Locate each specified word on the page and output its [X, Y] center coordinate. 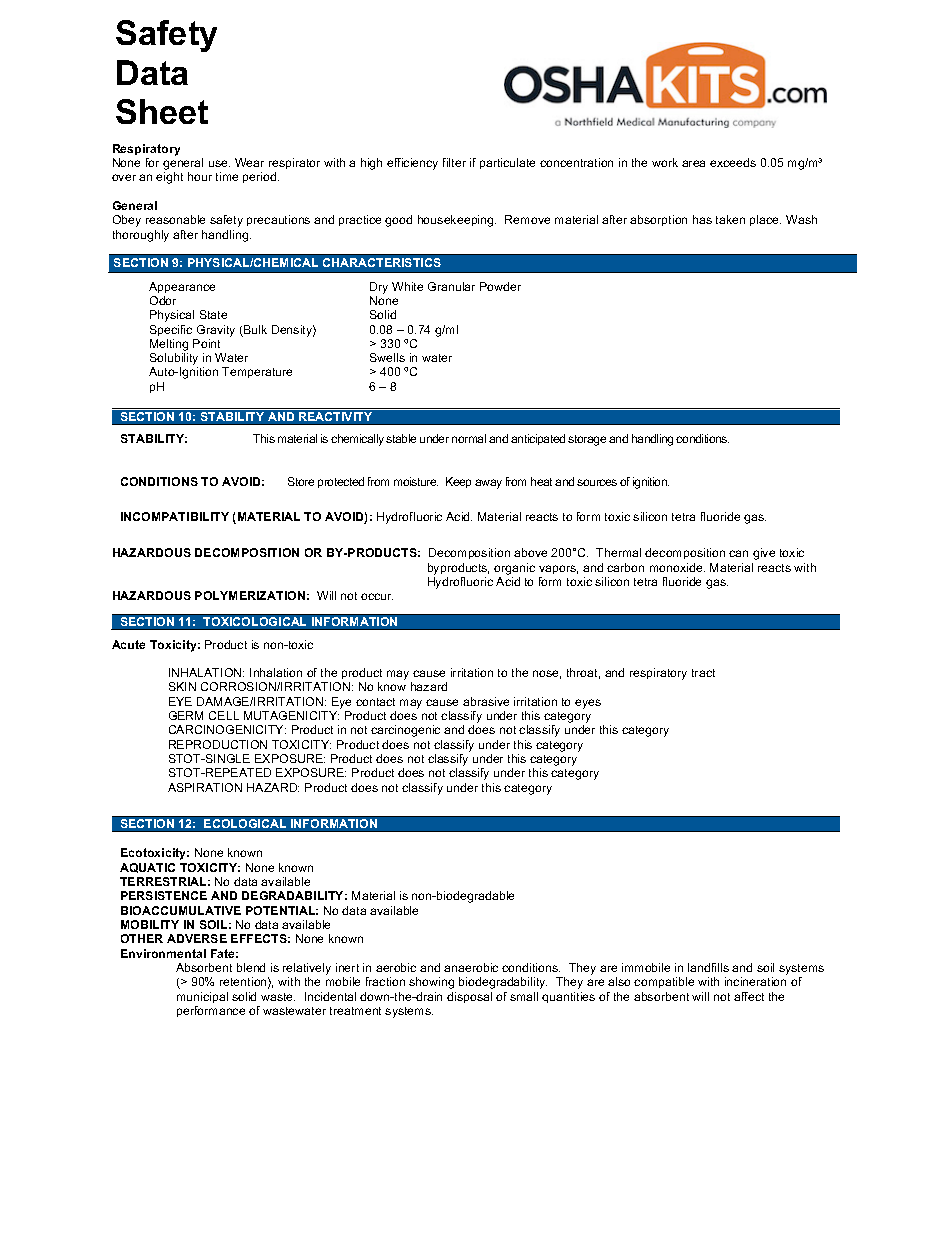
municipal [202, 997]
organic [514, 569]
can [738, 553]
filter [454, 162]
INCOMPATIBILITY [175, 516]
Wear [249, 162]
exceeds [733, 162]
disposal [469, 997]
